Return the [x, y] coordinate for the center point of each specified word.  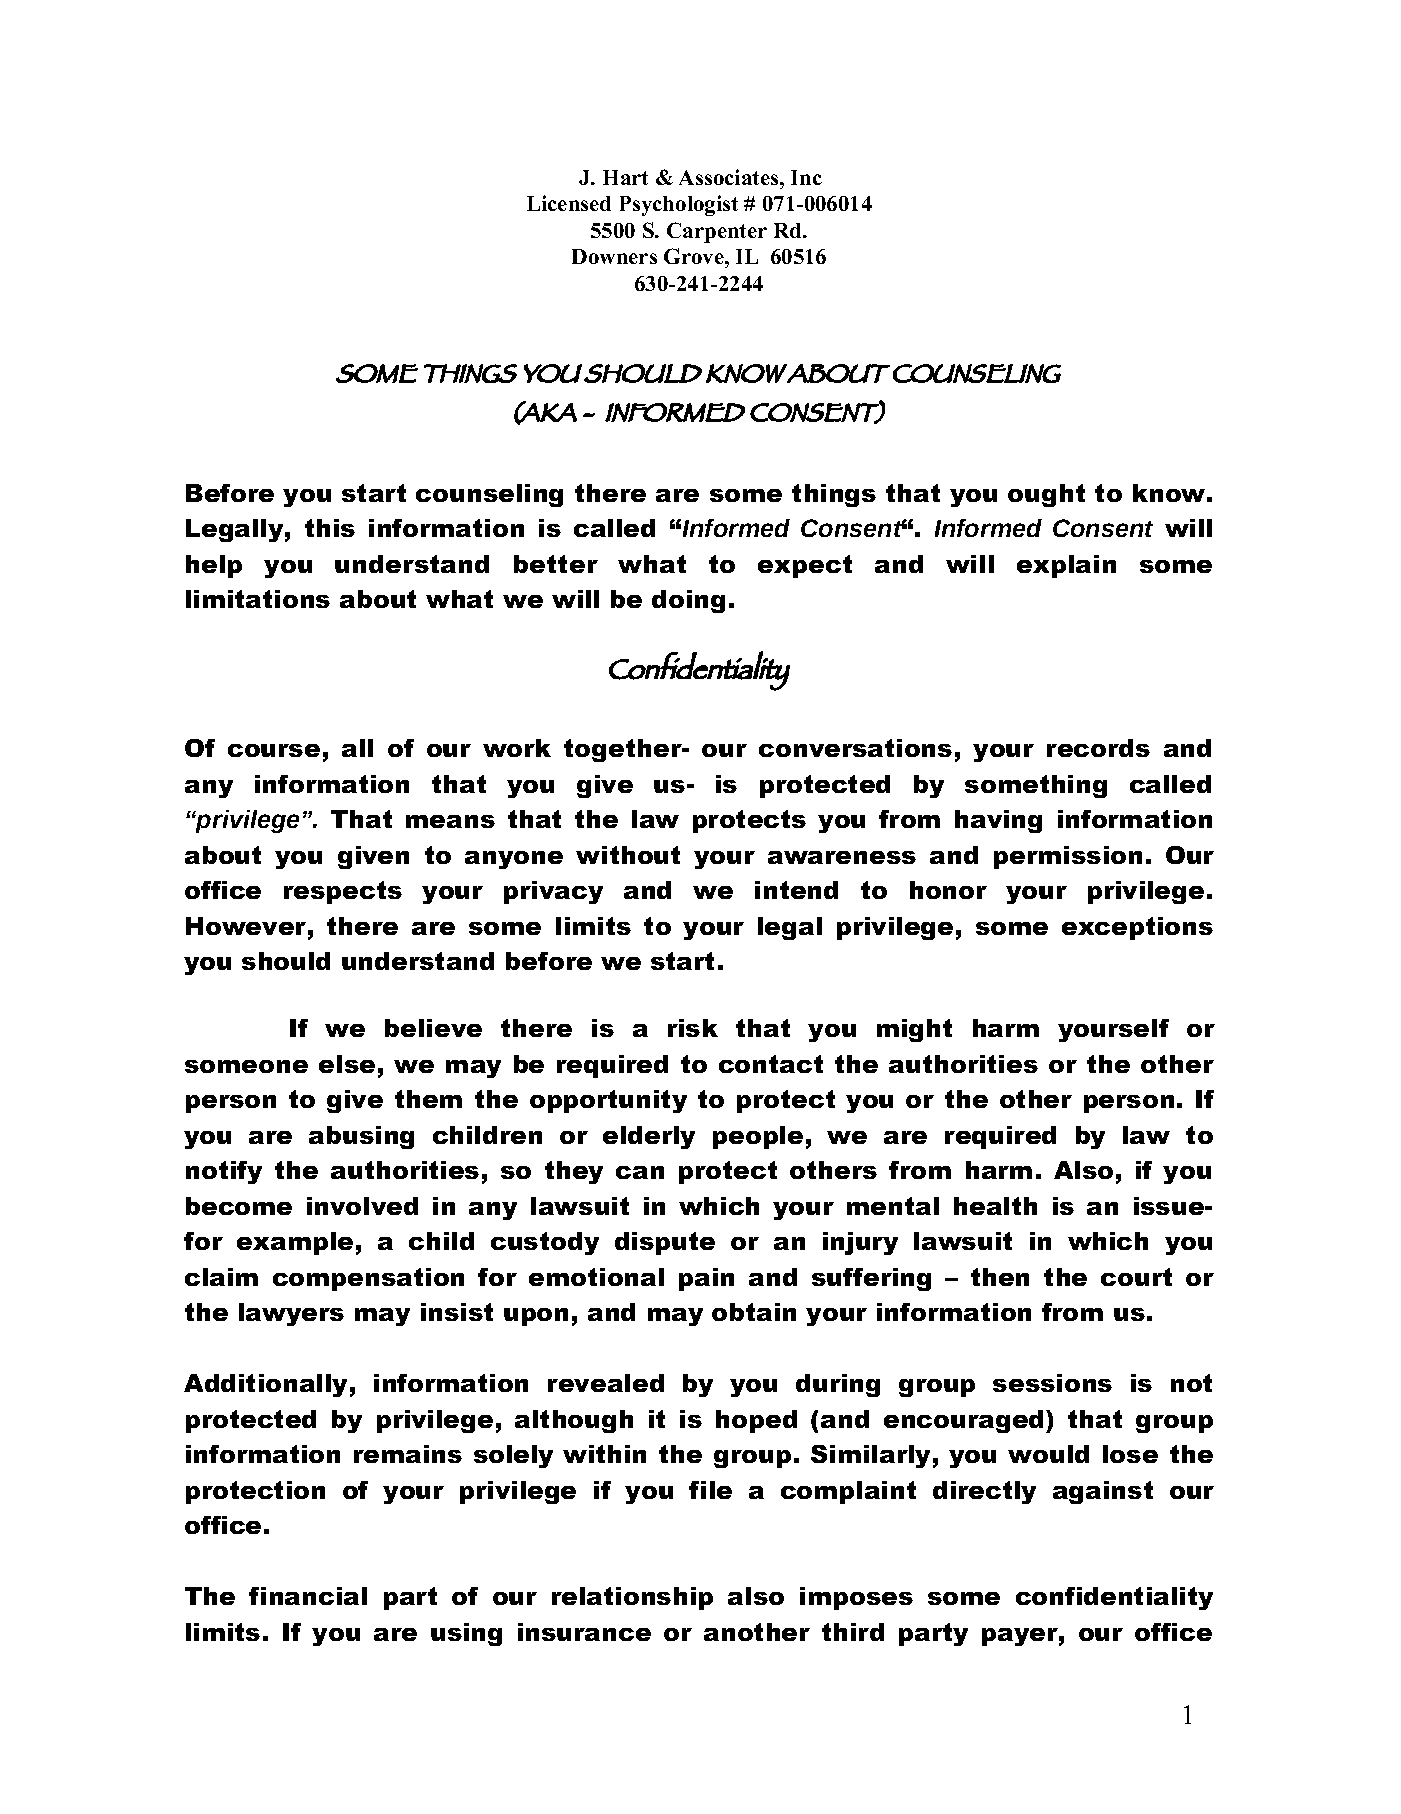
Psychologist [679, 205]
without [628, 855]
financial [308, 1596]
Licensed [569, 203]
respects [343, 892]
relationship [632, 1598]
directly [984, 1492]
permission [1068, 857]
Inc [806, 177]
